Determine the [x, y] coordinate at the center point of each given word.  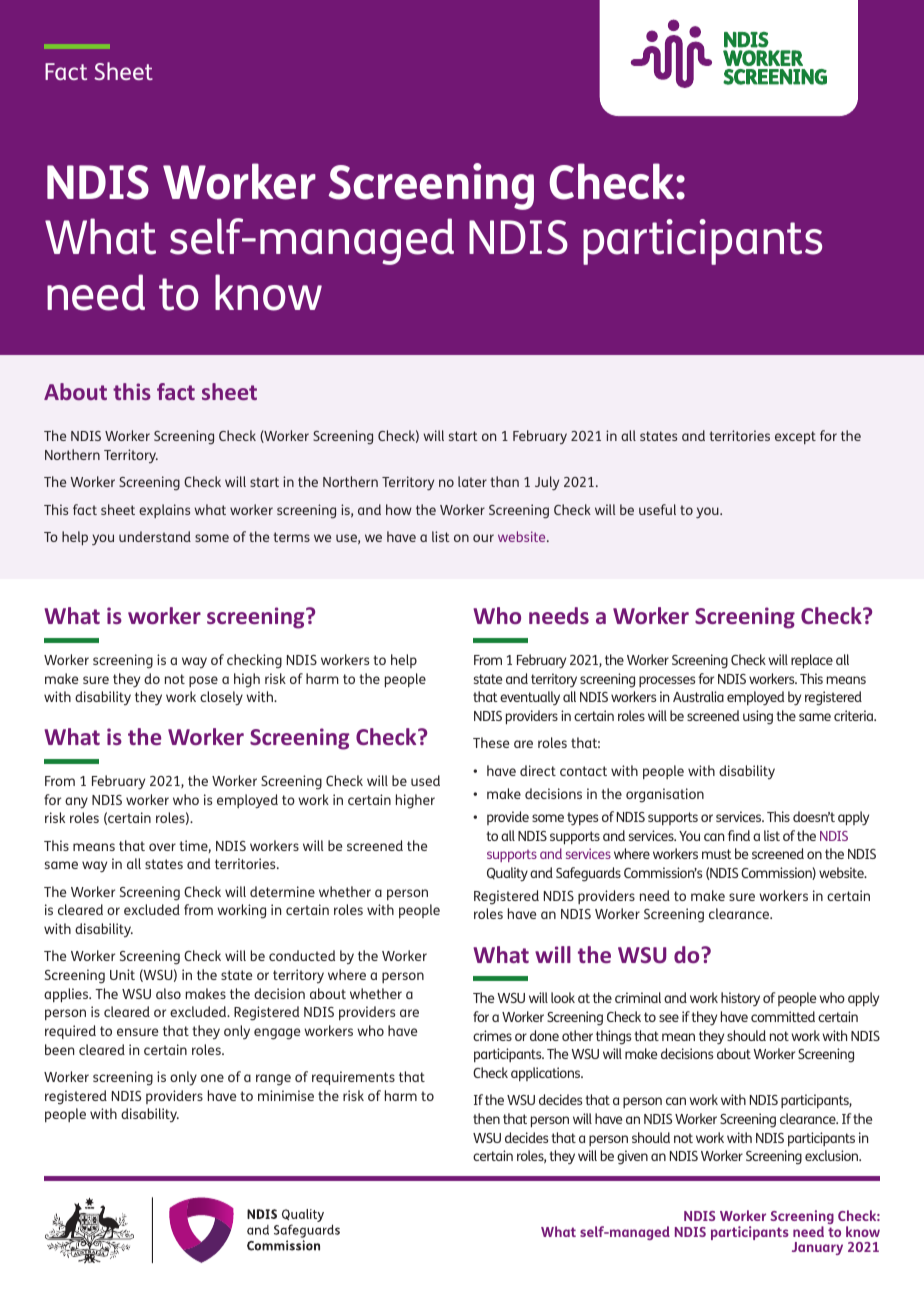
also [168, 993]
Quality [507, 874]
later [472, 481]
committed [783, 1016]
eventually [530, 698]
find [739, 835]
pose [203, 681]
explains [164, 511]
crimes [492, 1035]
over [162, 847]
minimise [286, 1095]
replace [812, 661]
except [795, 437]
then [486, 1118]
